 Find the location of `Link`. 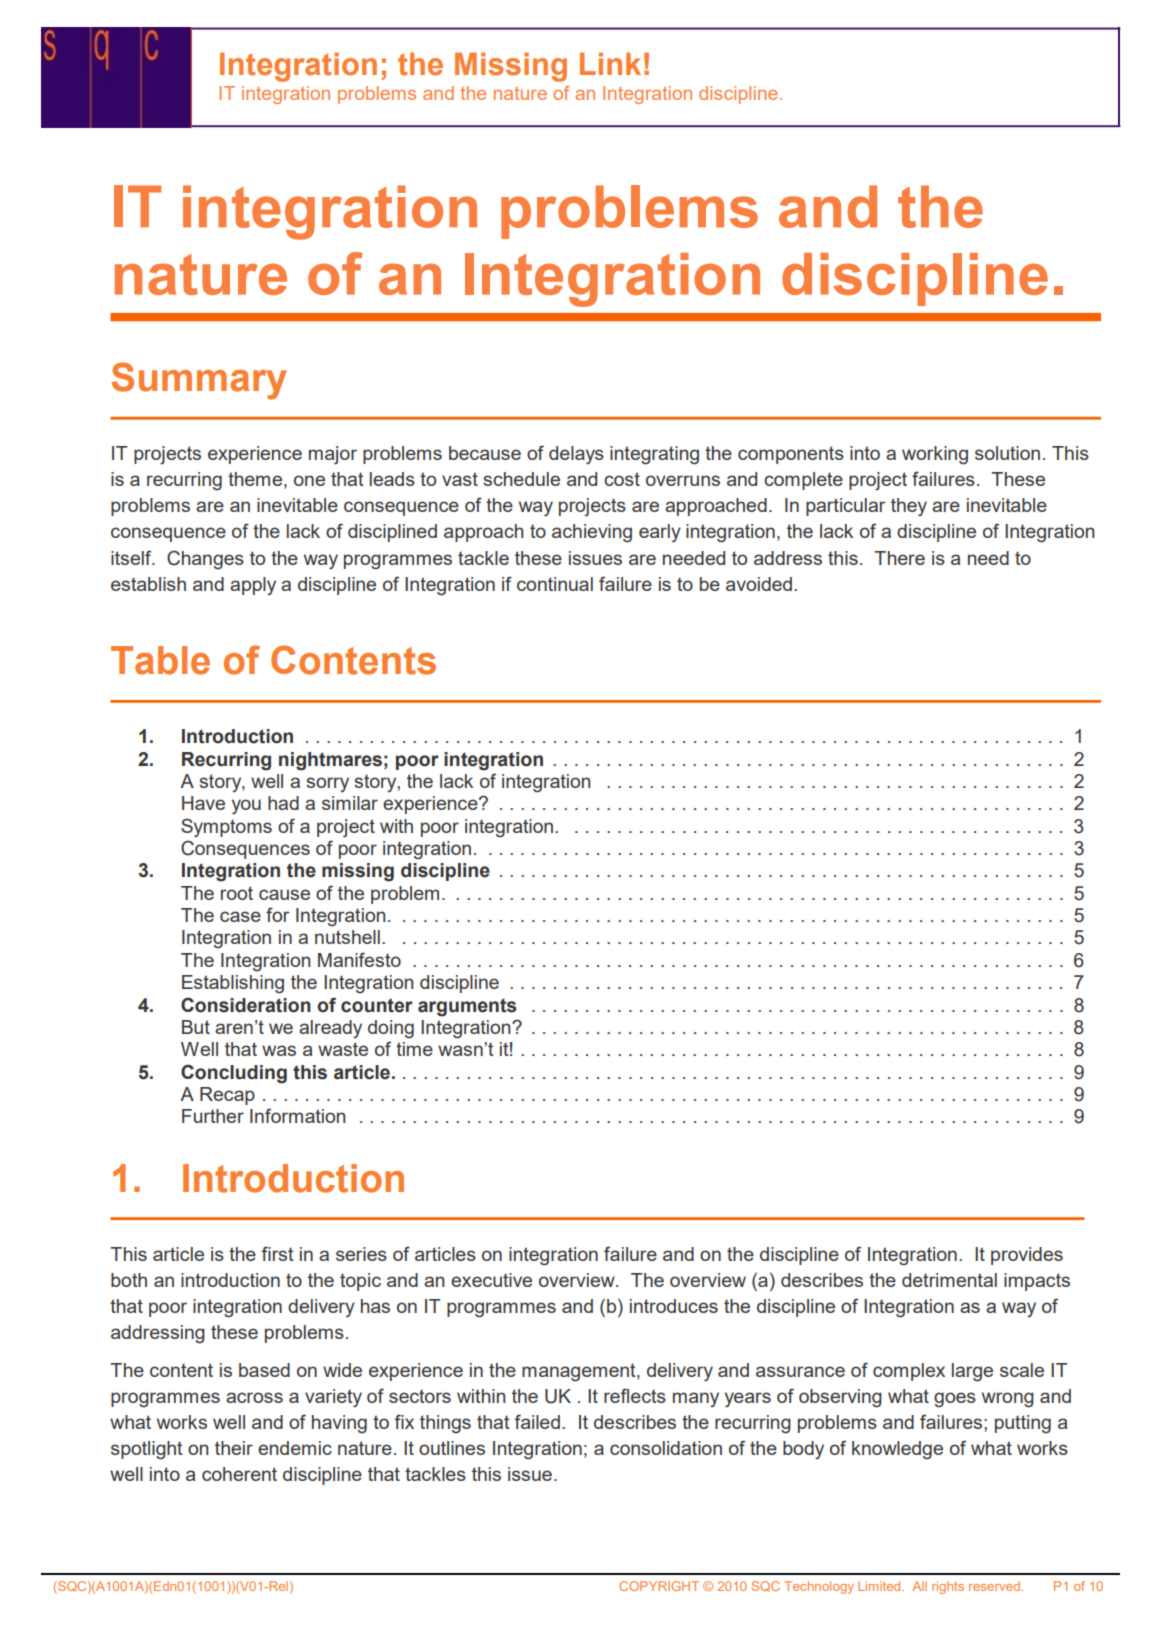

Link is located at coordinates (610, 63).
